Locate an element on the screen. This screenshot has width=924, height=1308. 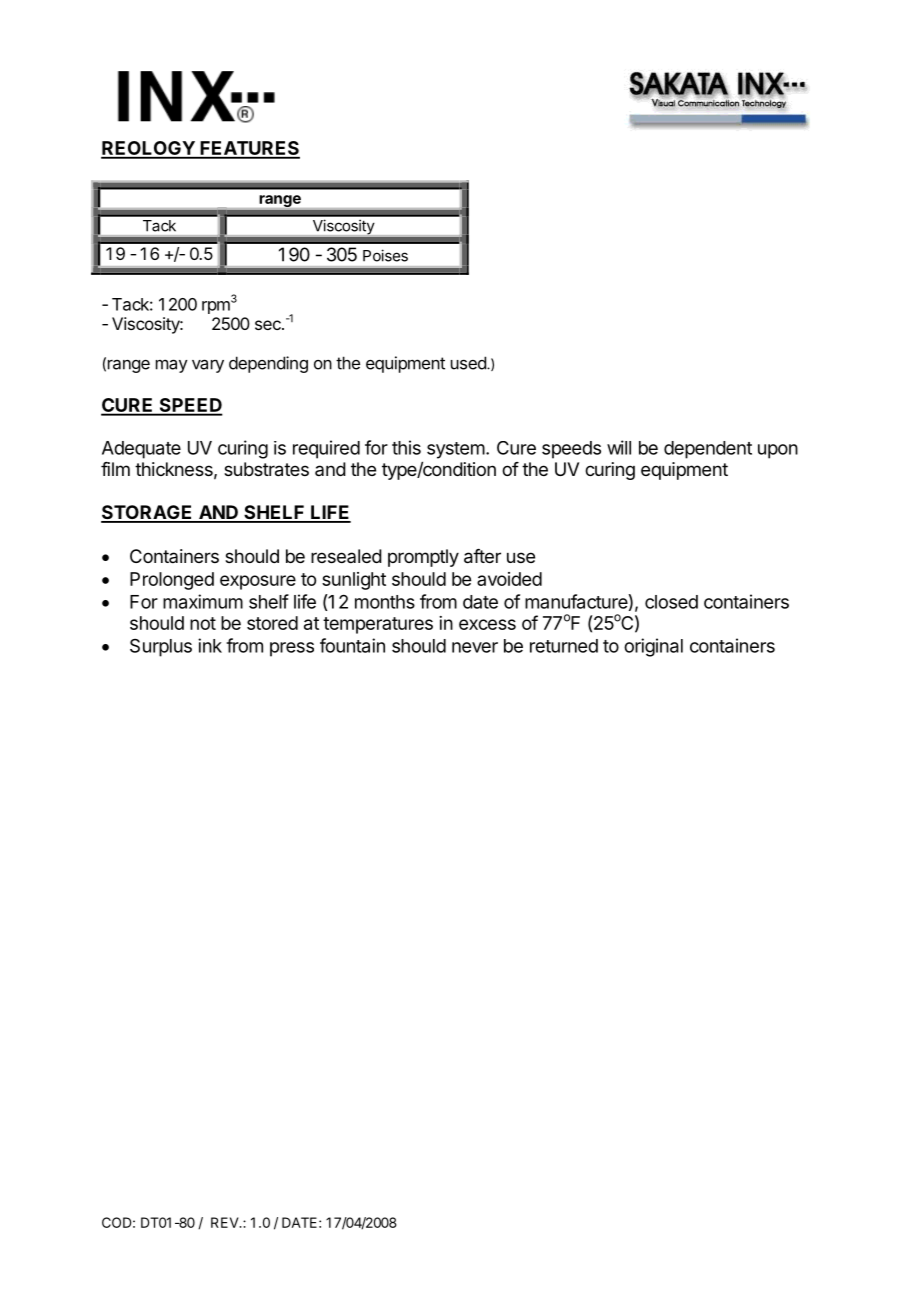
never is located at coordinates (475, 647).
